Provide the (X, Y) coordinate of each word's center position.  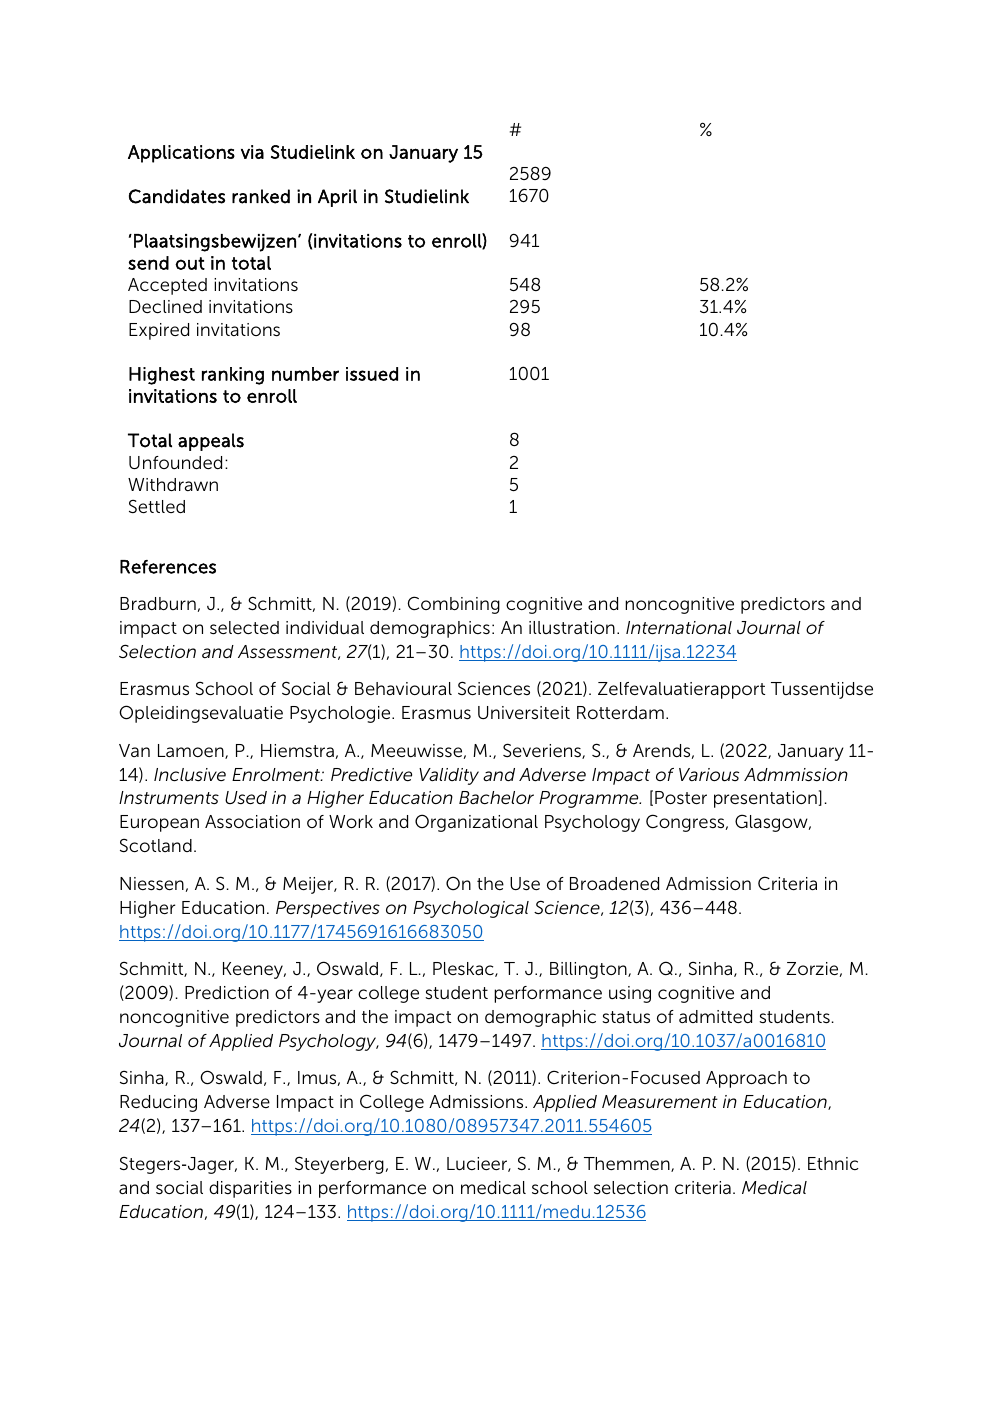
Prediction (227, 993)
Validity (449, 776)
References (168, 567)
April (337, 198)
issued (372, 374)
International (679, 628)
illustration (572, 628)
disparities (250, 1189)
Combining (454, 605)
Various (709, 775)
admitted (715, 1016)
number (305, 374)
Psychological (471, 909)
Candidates (177, 196)
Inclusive (190, 775)
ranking (233, 376)
